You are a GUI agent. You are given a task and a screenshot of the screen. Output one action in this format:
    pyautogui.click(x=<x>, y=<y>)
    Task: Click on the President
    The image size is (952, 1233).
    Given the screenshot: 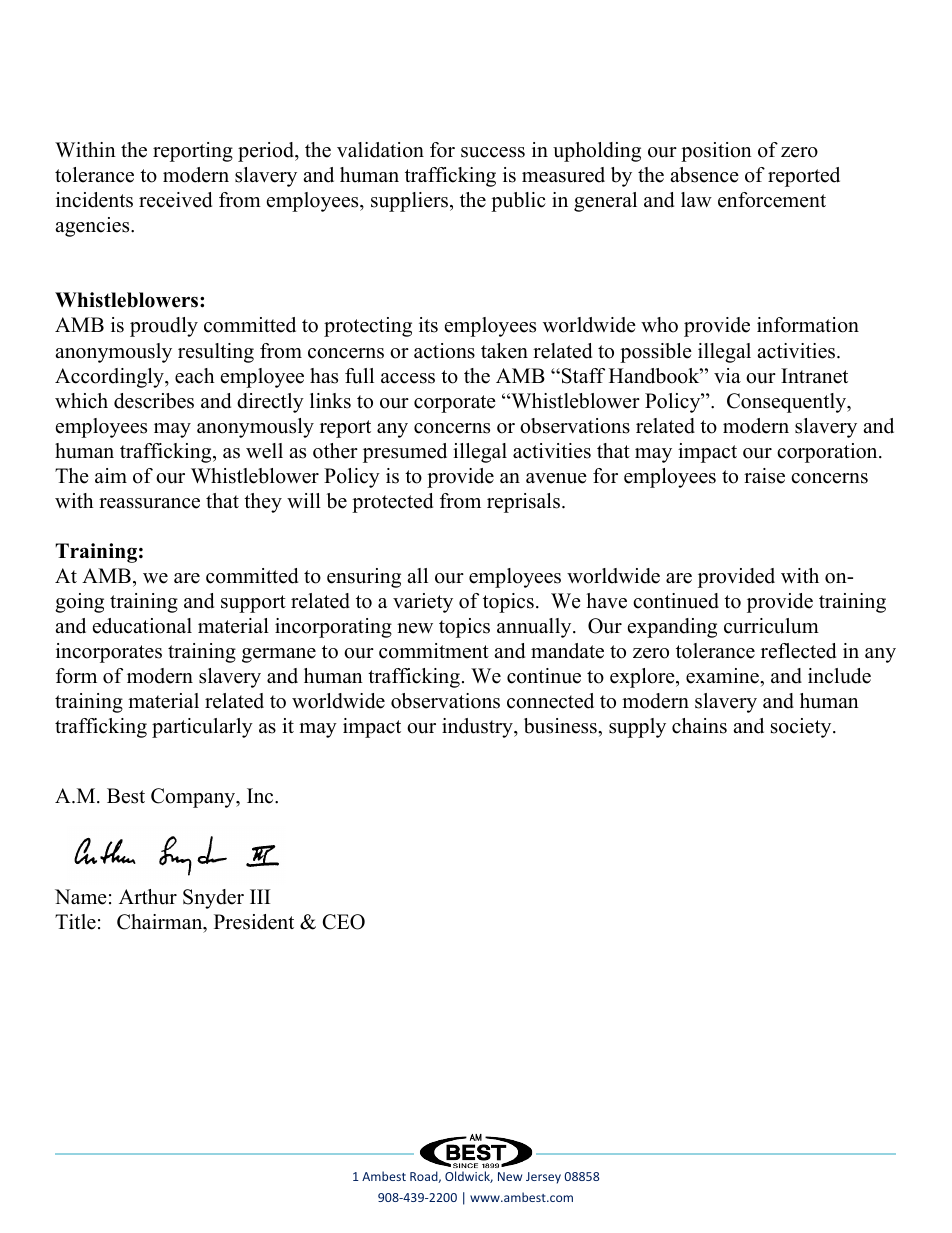 What is the action you would take?
    pyautogui.click(x=254, y=922)
